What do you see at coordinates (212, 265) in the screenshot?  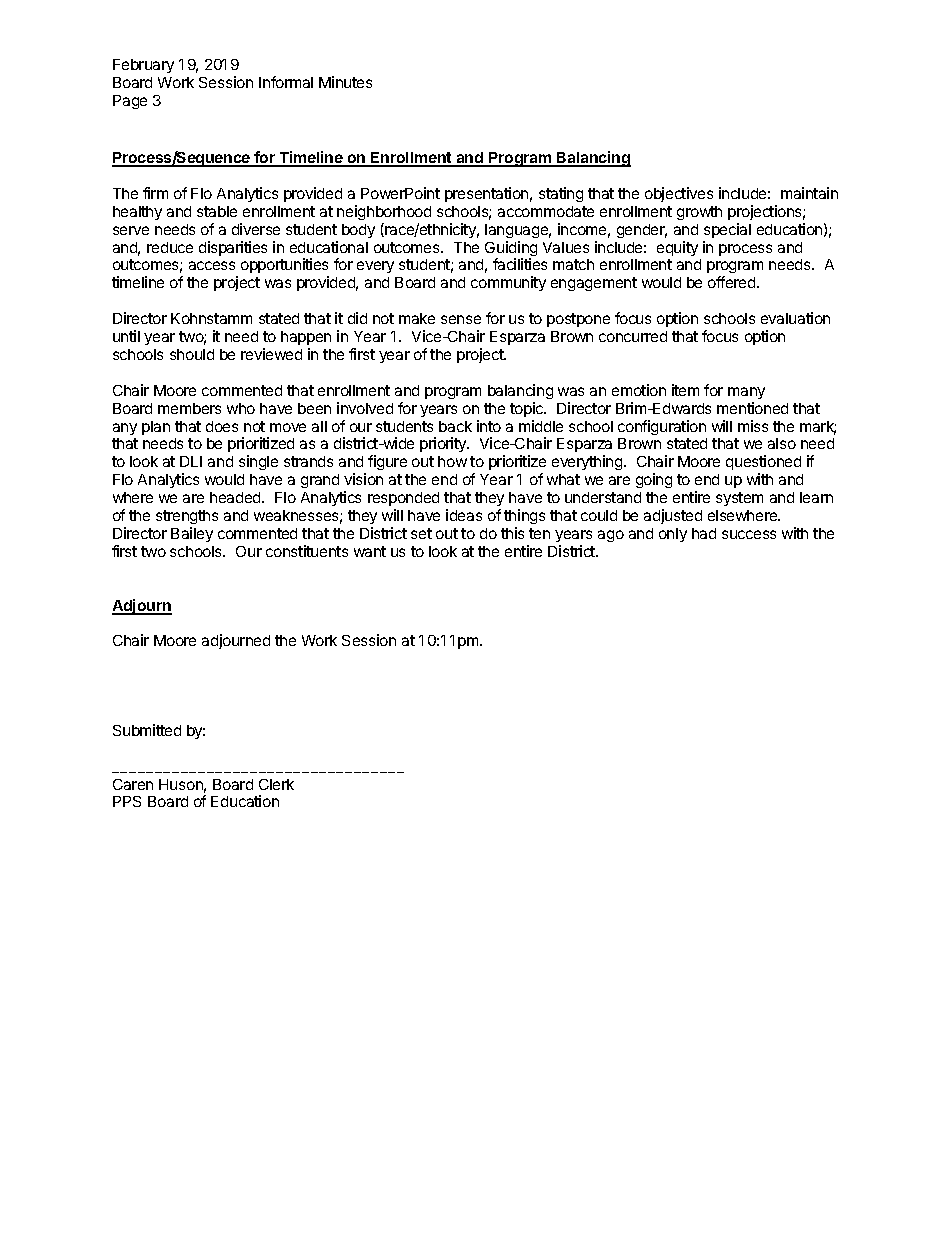 I see `access` at bounding box center [212, 265].
